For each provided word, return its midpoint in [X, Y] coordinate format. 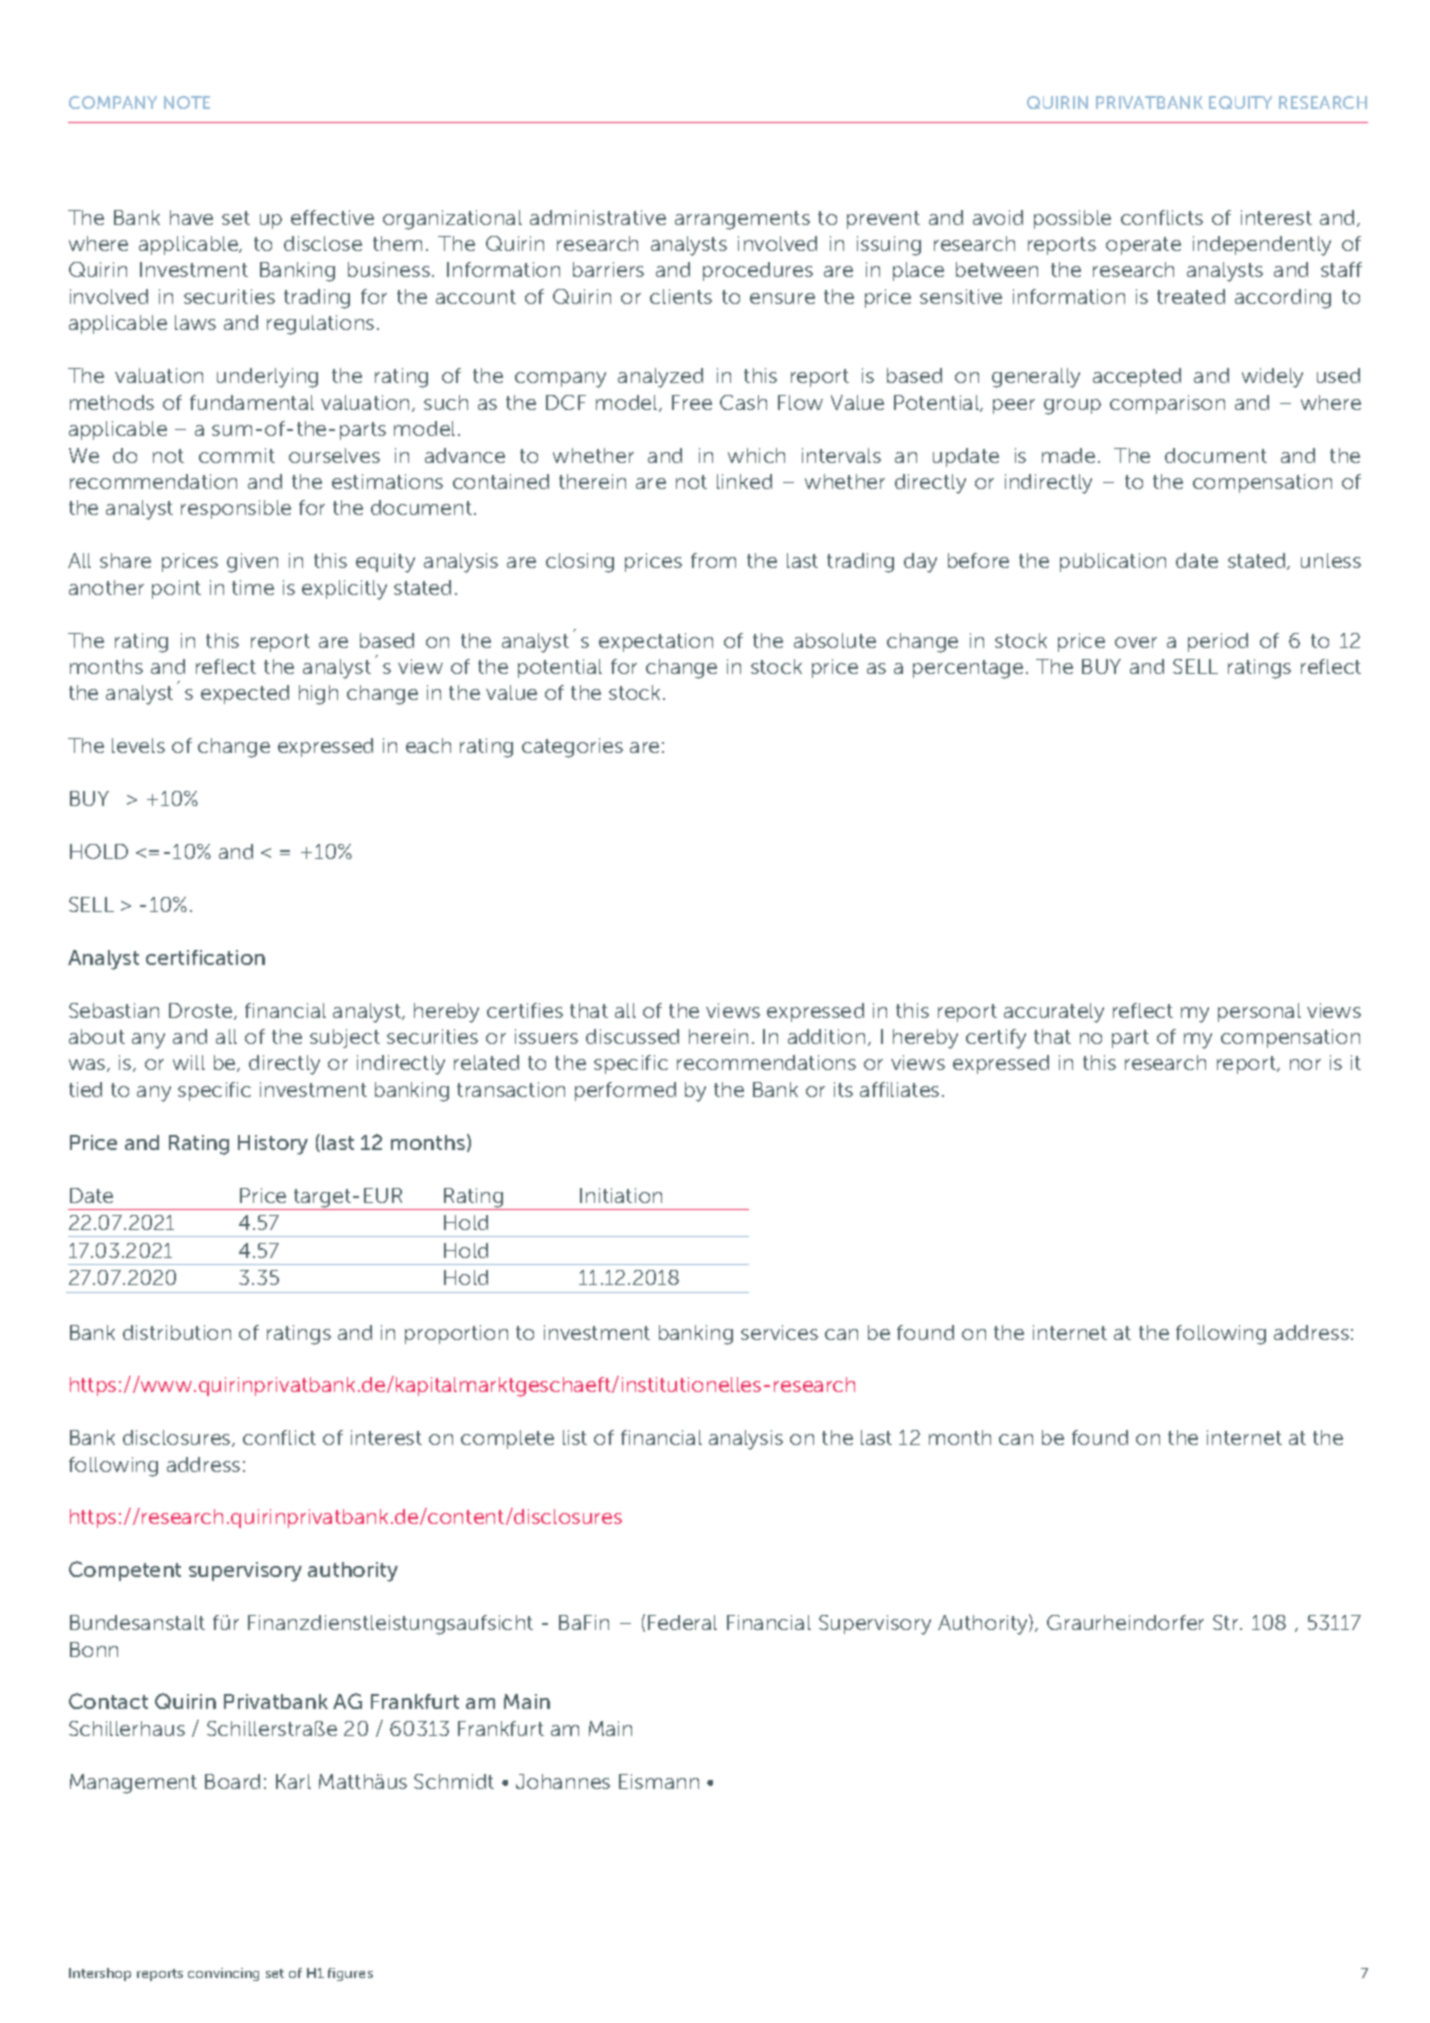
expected [245, 694]
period [1218, 642]
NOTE [187, 102]
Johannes [563, 1781]
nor [1305, 1064]
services [779, 1332]
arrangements [742, 220]
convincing [223, 1974]
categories [572, 748]
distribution [177, 1332]
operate [1143, 246]
